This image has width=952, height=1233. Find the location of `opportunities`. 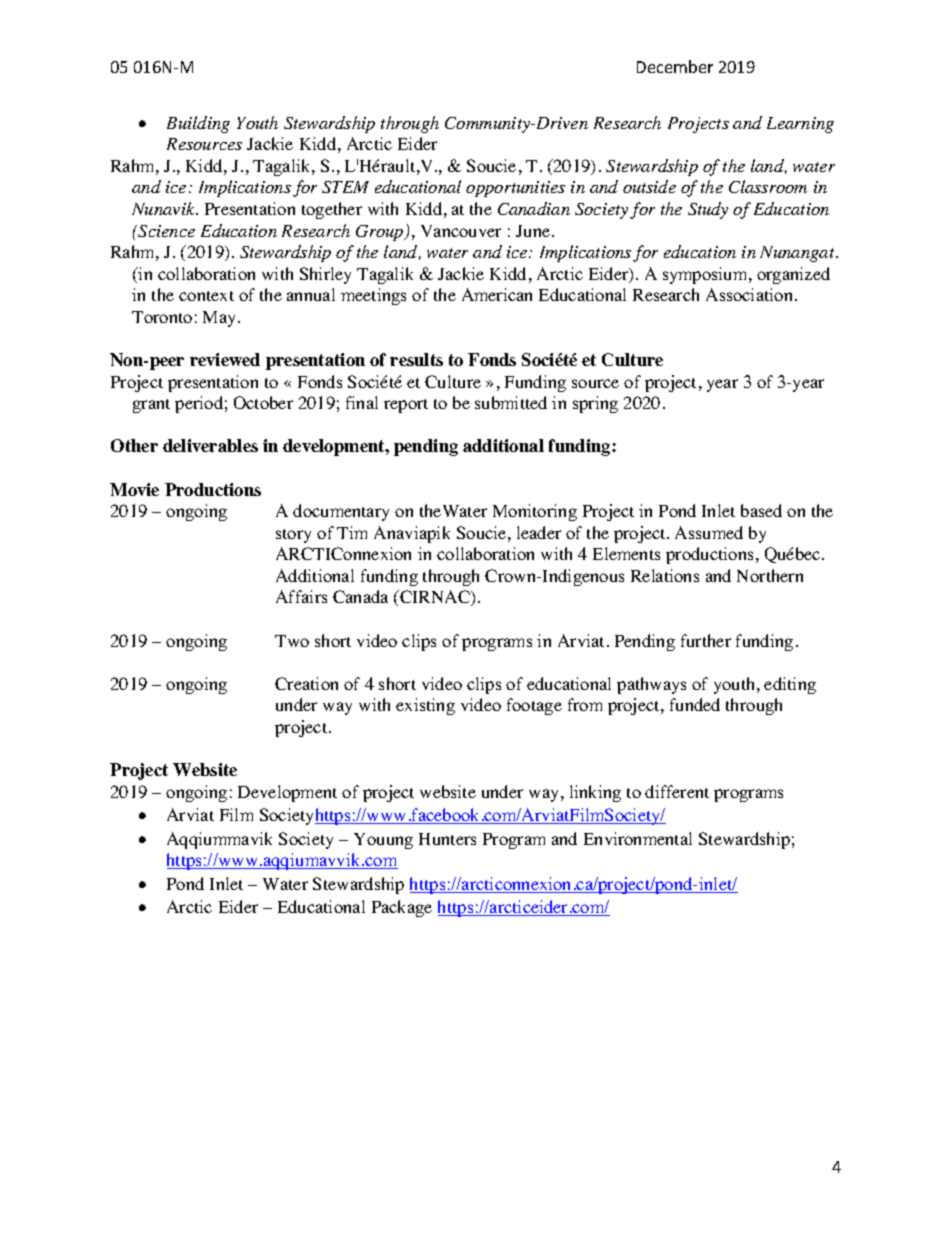

opportunities is located at coordinates (515, 189).
